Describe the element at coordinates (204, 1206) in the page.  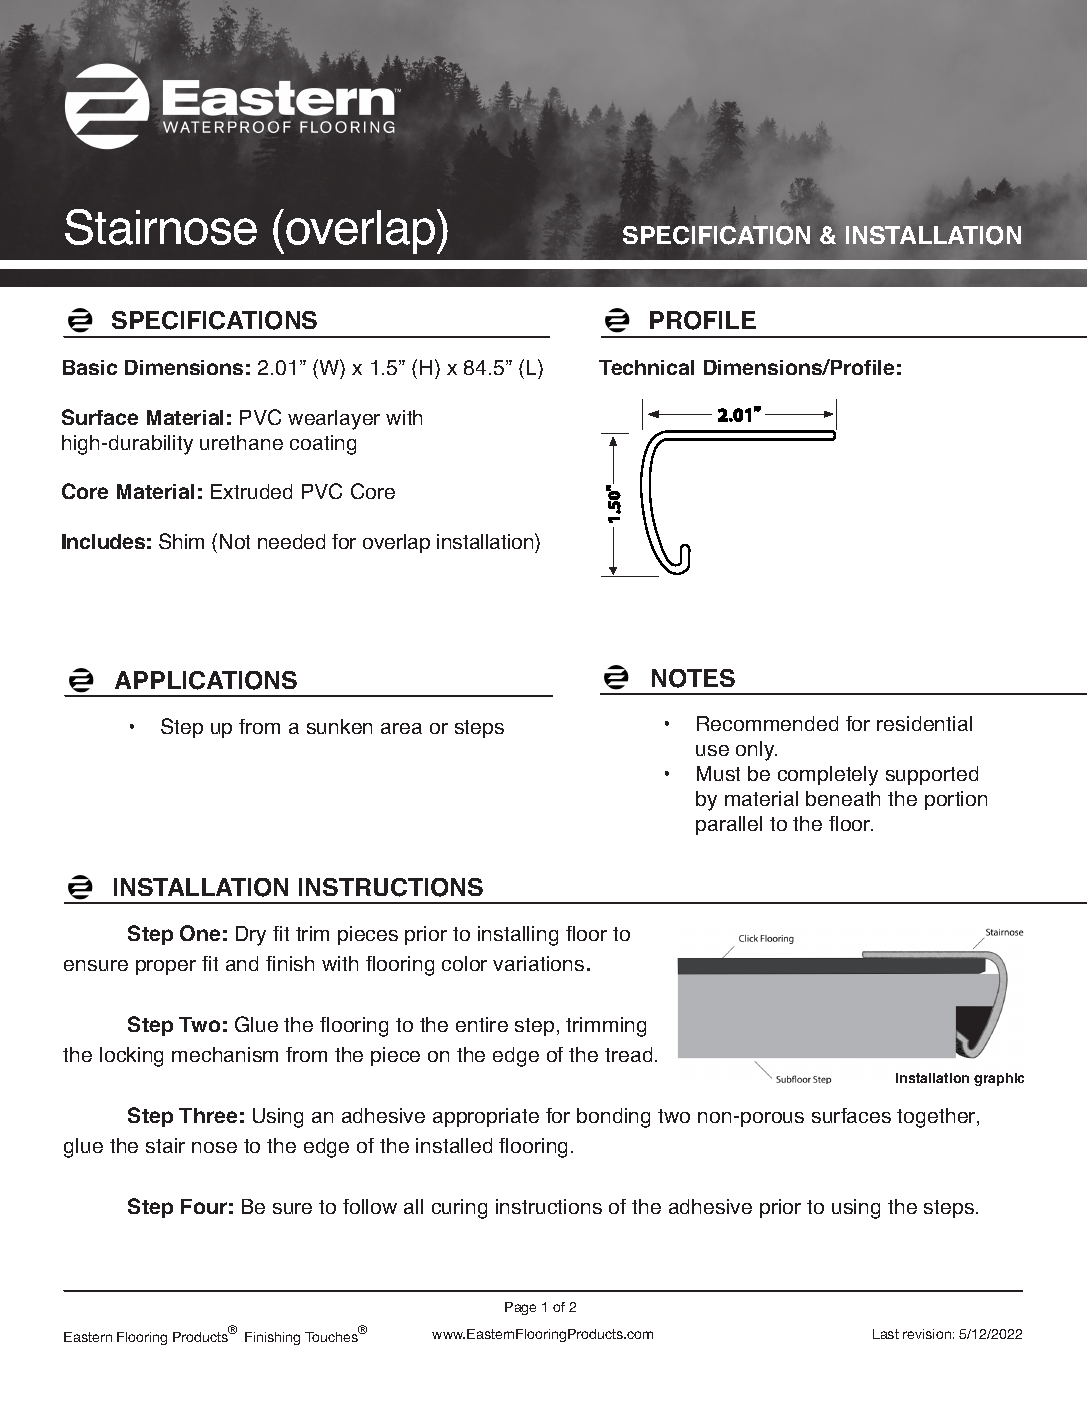
I see `Four` at that location.
